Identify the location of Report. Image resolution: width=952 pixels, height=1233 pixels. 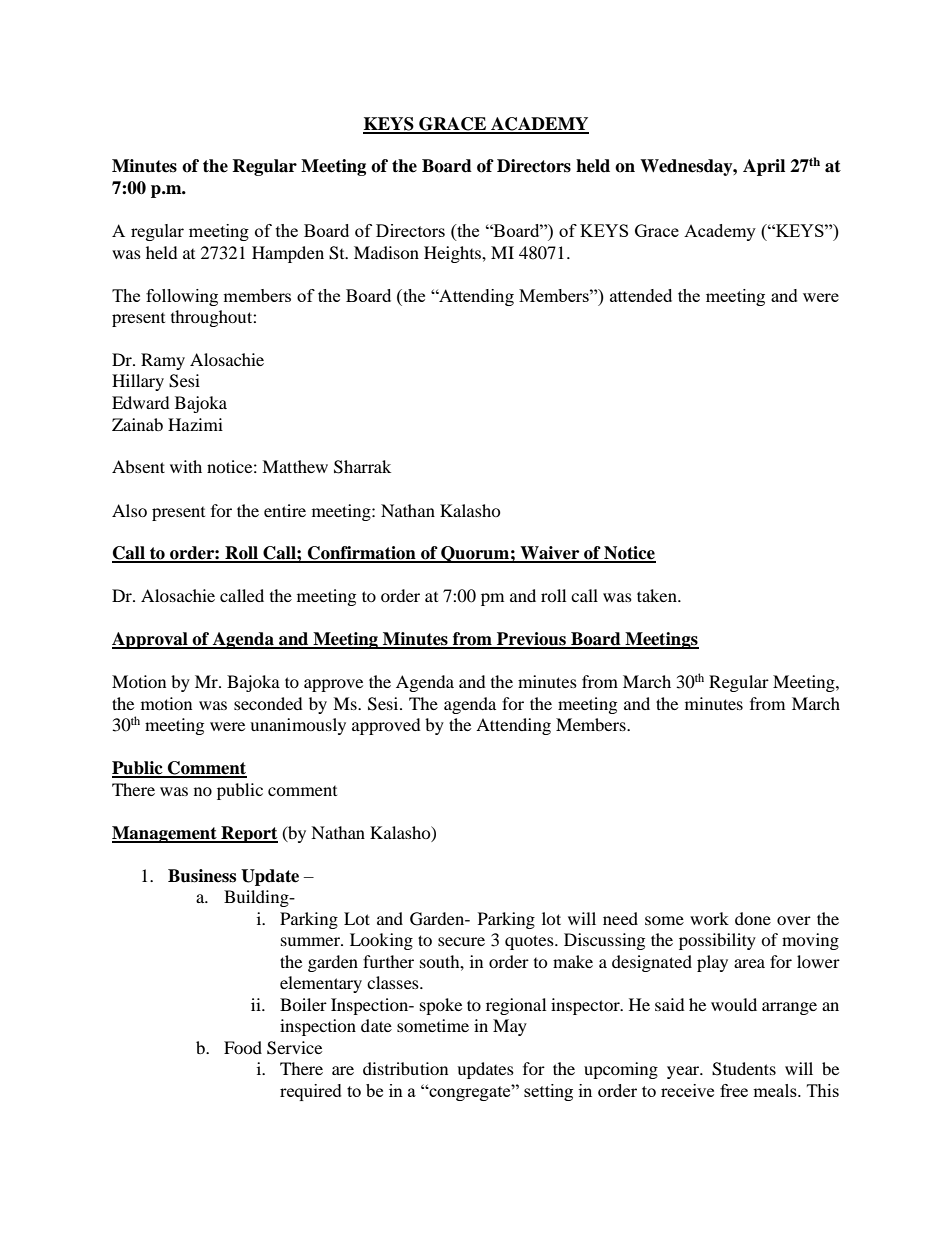
(248, 834).
